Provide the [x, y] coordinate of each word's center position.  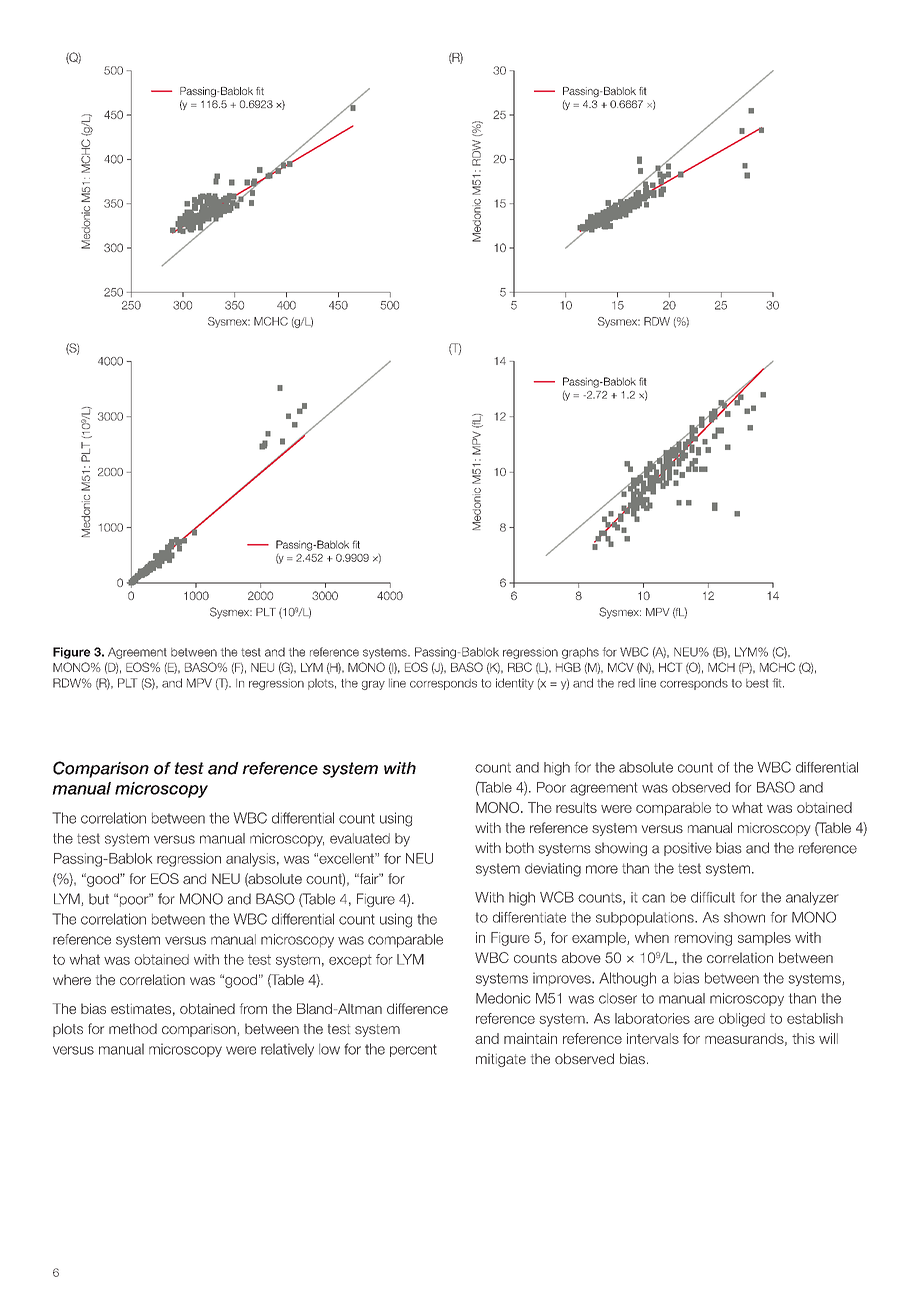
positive [688, 849]
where [72, 979]
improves [563, 979]
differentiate [529, 917]
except [350, 961]
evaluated [360, 838]
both [520, 848]
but [99, 899]
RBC [520, 667]
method [133, 1028]
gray [373, 685]
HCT [670, 667]
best [757, 683]
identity [515, 684]
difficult [713, 897]
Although [627, 979]
